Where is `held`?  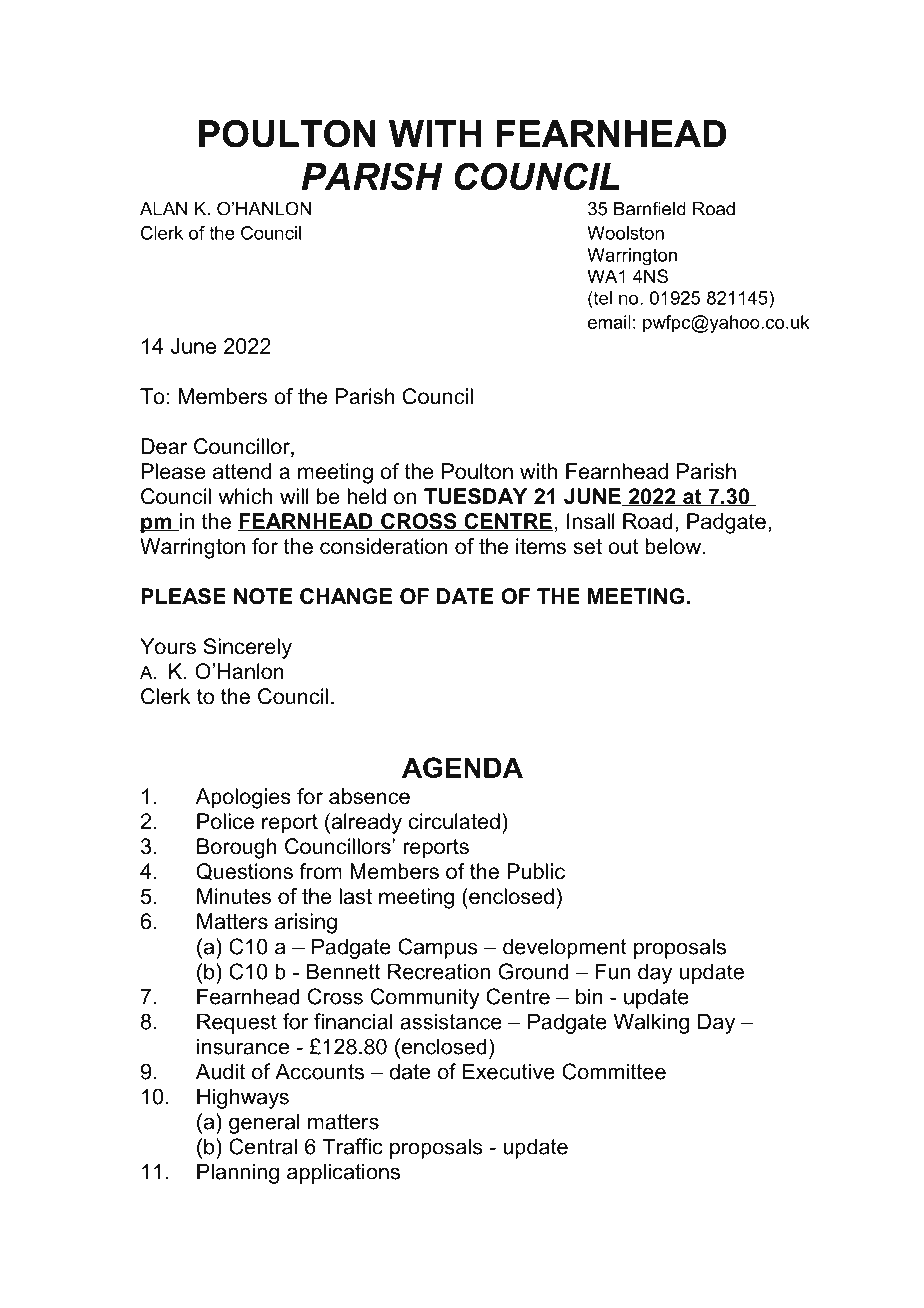 held is located at coordinates (366, 496).
